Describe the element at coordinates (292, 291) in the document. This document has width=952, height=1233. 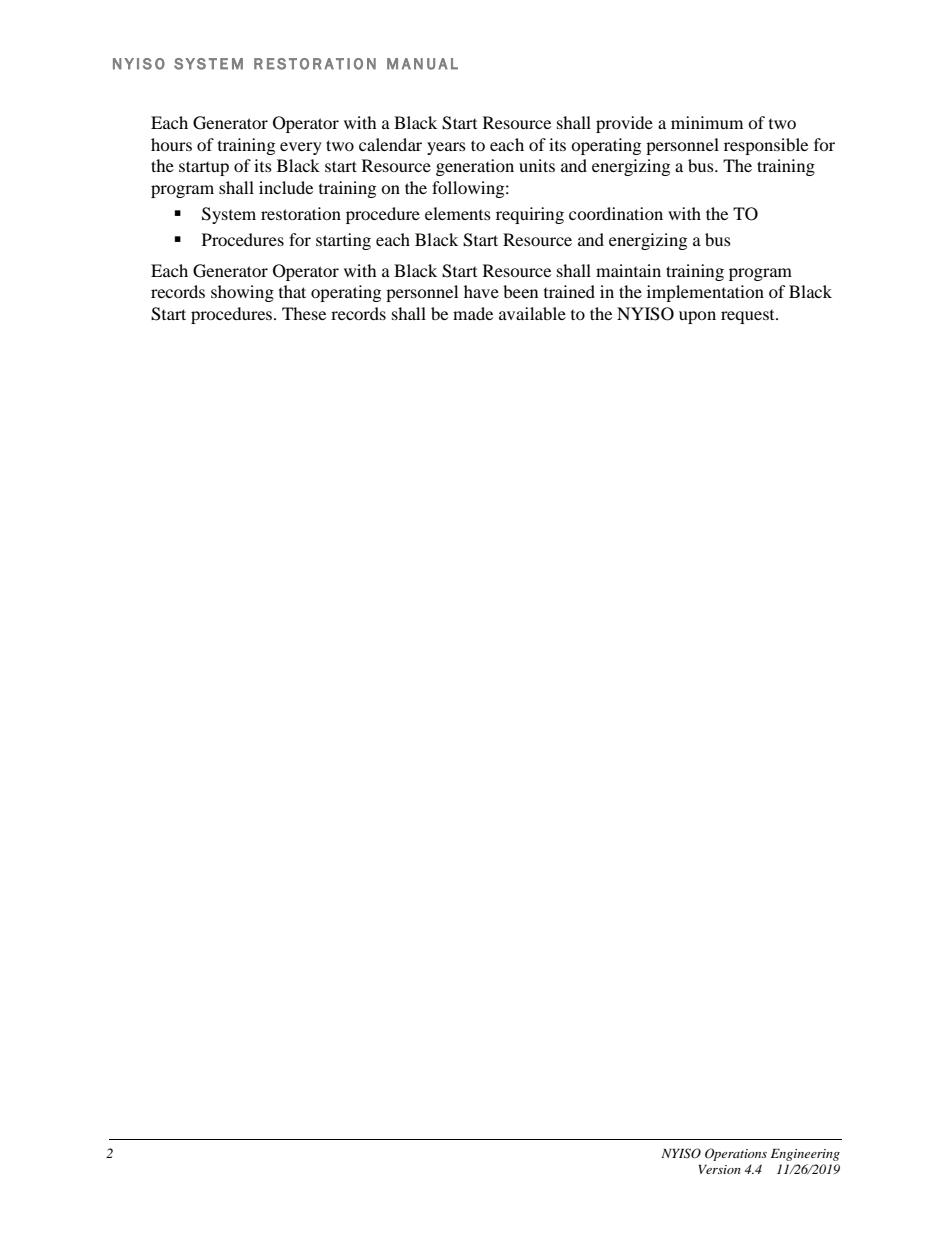
I see `that` at that location.
